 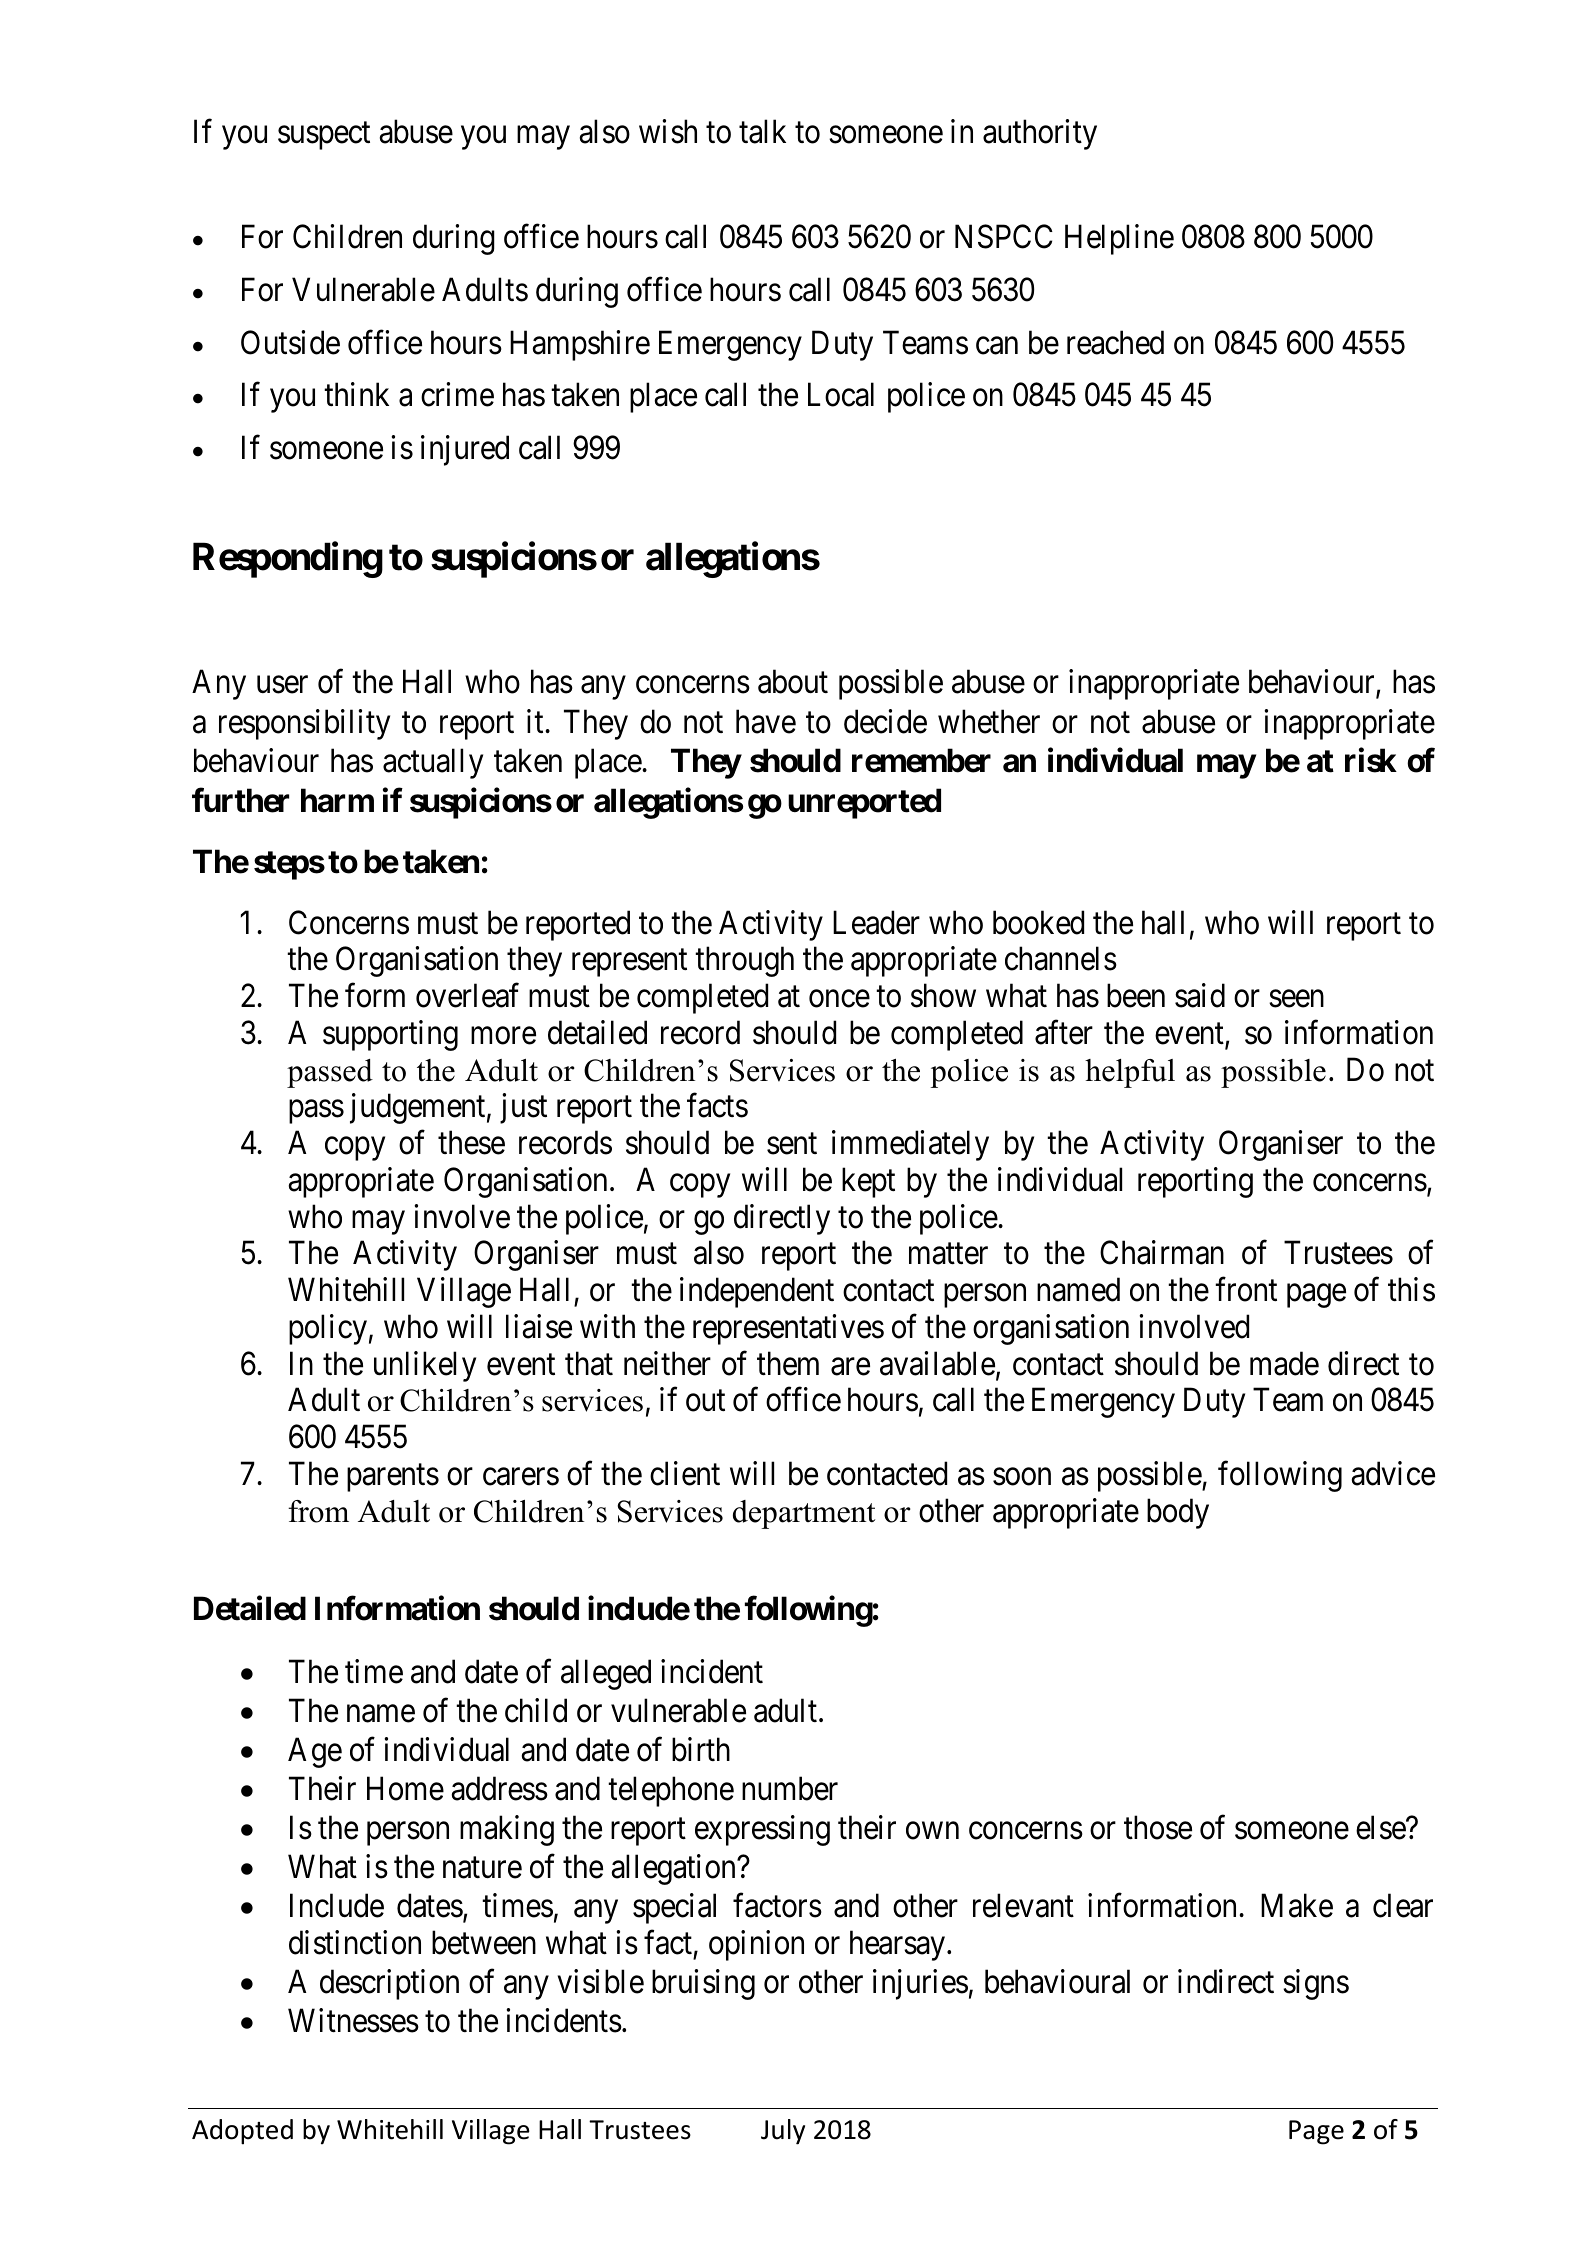 I want to click on department, so click(x=804, y=1514).
